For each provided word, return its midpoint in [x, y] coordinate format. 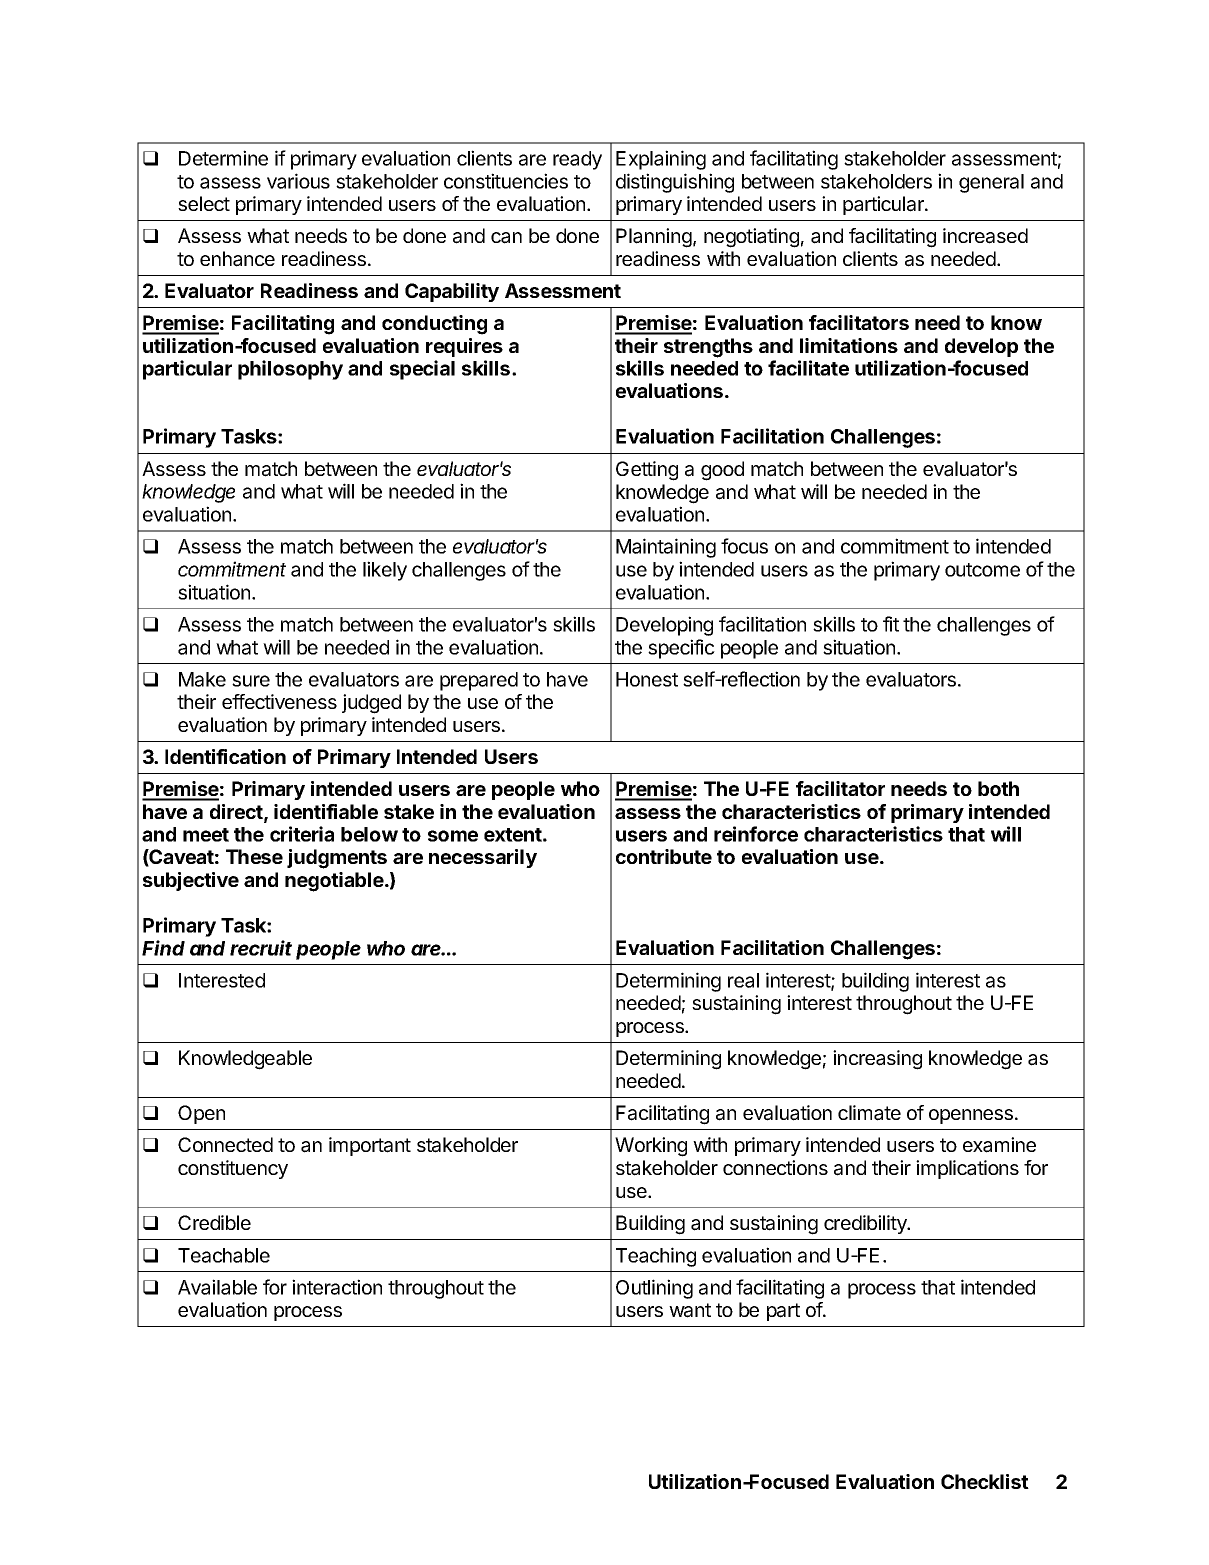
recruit [261, 948]
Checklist [985, 1481]
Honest [647, 679]
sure [251, 681]
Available [217, 1287]
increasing [877, 1060]
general [991, 183]
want [690, 1310]
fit [891, 624]
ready [577, 160]
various [298, 181]
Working [651, 1147]
